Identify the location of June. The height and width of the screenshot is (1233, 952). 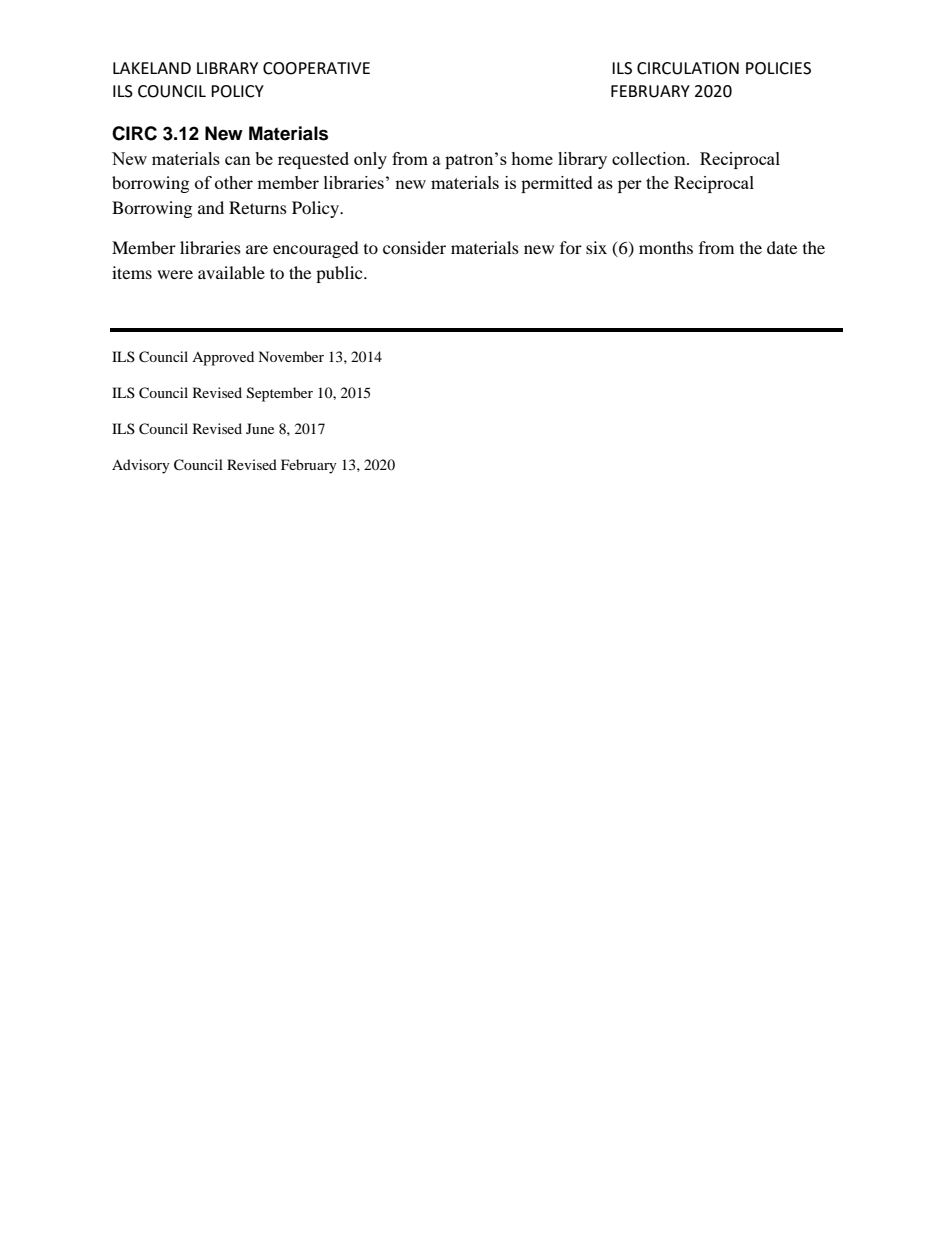
(260, 428).
